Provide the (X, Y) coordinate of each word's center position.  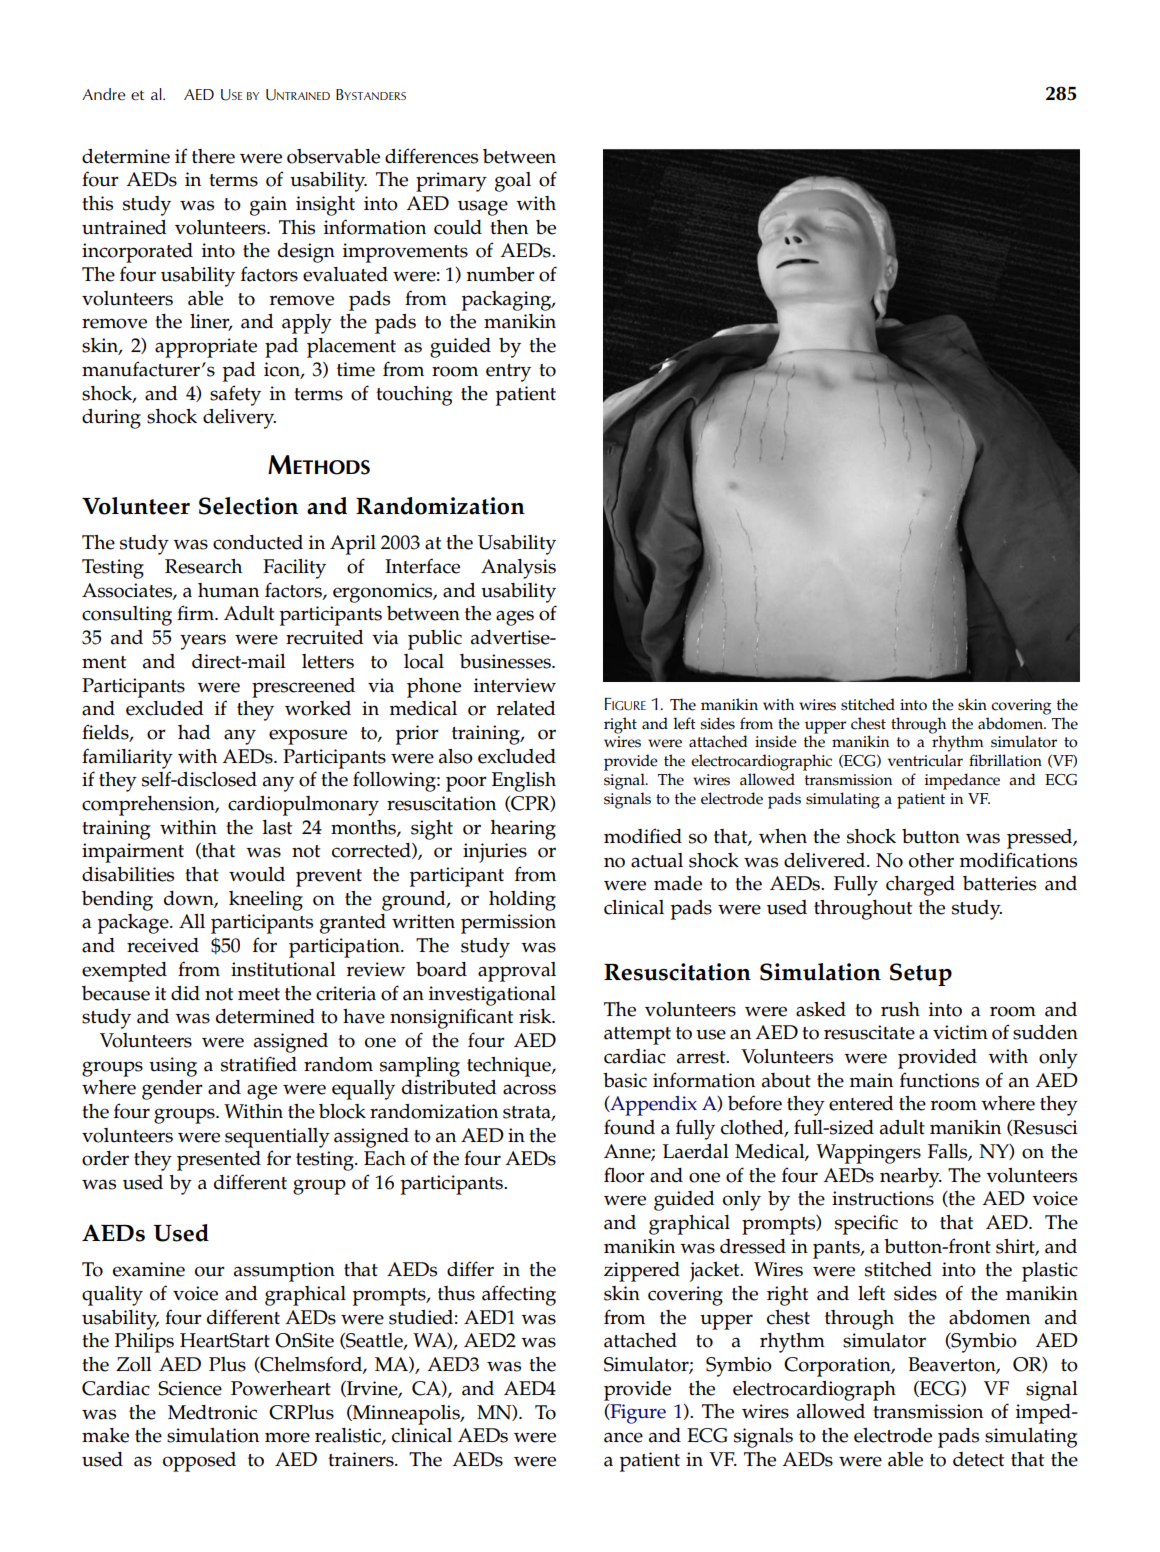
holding (522, 901)
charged (920, 886)
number (501, 274)
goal (513, 182)
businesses (506, 661)
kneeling (266, 901)
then (509, 227)
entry (508, 373)
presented (219, 1161)
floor (624, 1175)
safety (235, 395)
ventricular (925, 760)
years (203, 642)
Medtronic (212, 1412)
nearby (911, 1178)
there (213, 156)
